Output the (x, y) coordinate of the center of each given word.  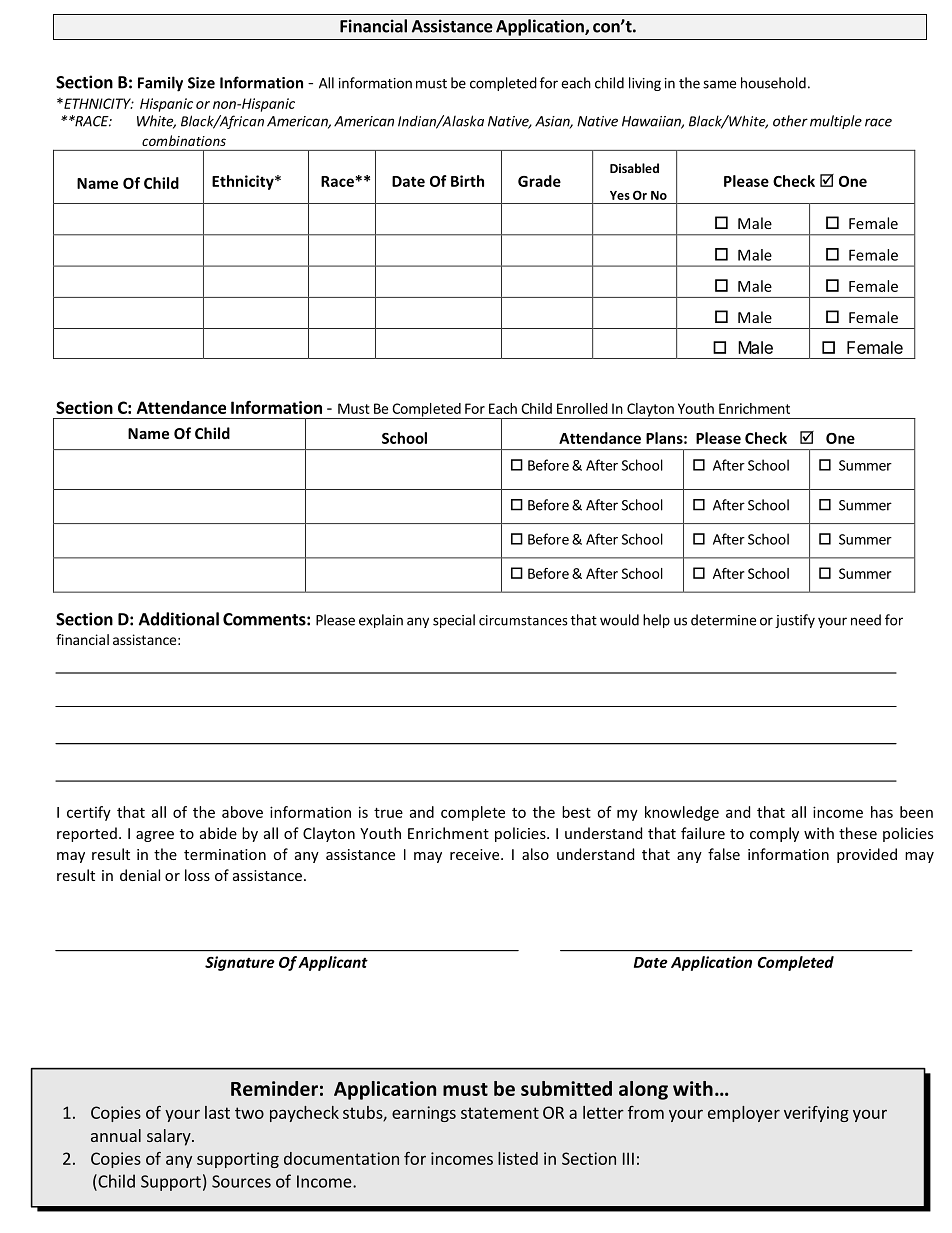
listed (518, 1158)
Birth (467, 181)
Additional (179, 619)
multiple (836, 122)
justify (795, 621)
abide (218, 833)
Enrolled (582, 408)
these (858, 833)
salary (170, 1137)
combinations (184, 140)
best (576, 812)
